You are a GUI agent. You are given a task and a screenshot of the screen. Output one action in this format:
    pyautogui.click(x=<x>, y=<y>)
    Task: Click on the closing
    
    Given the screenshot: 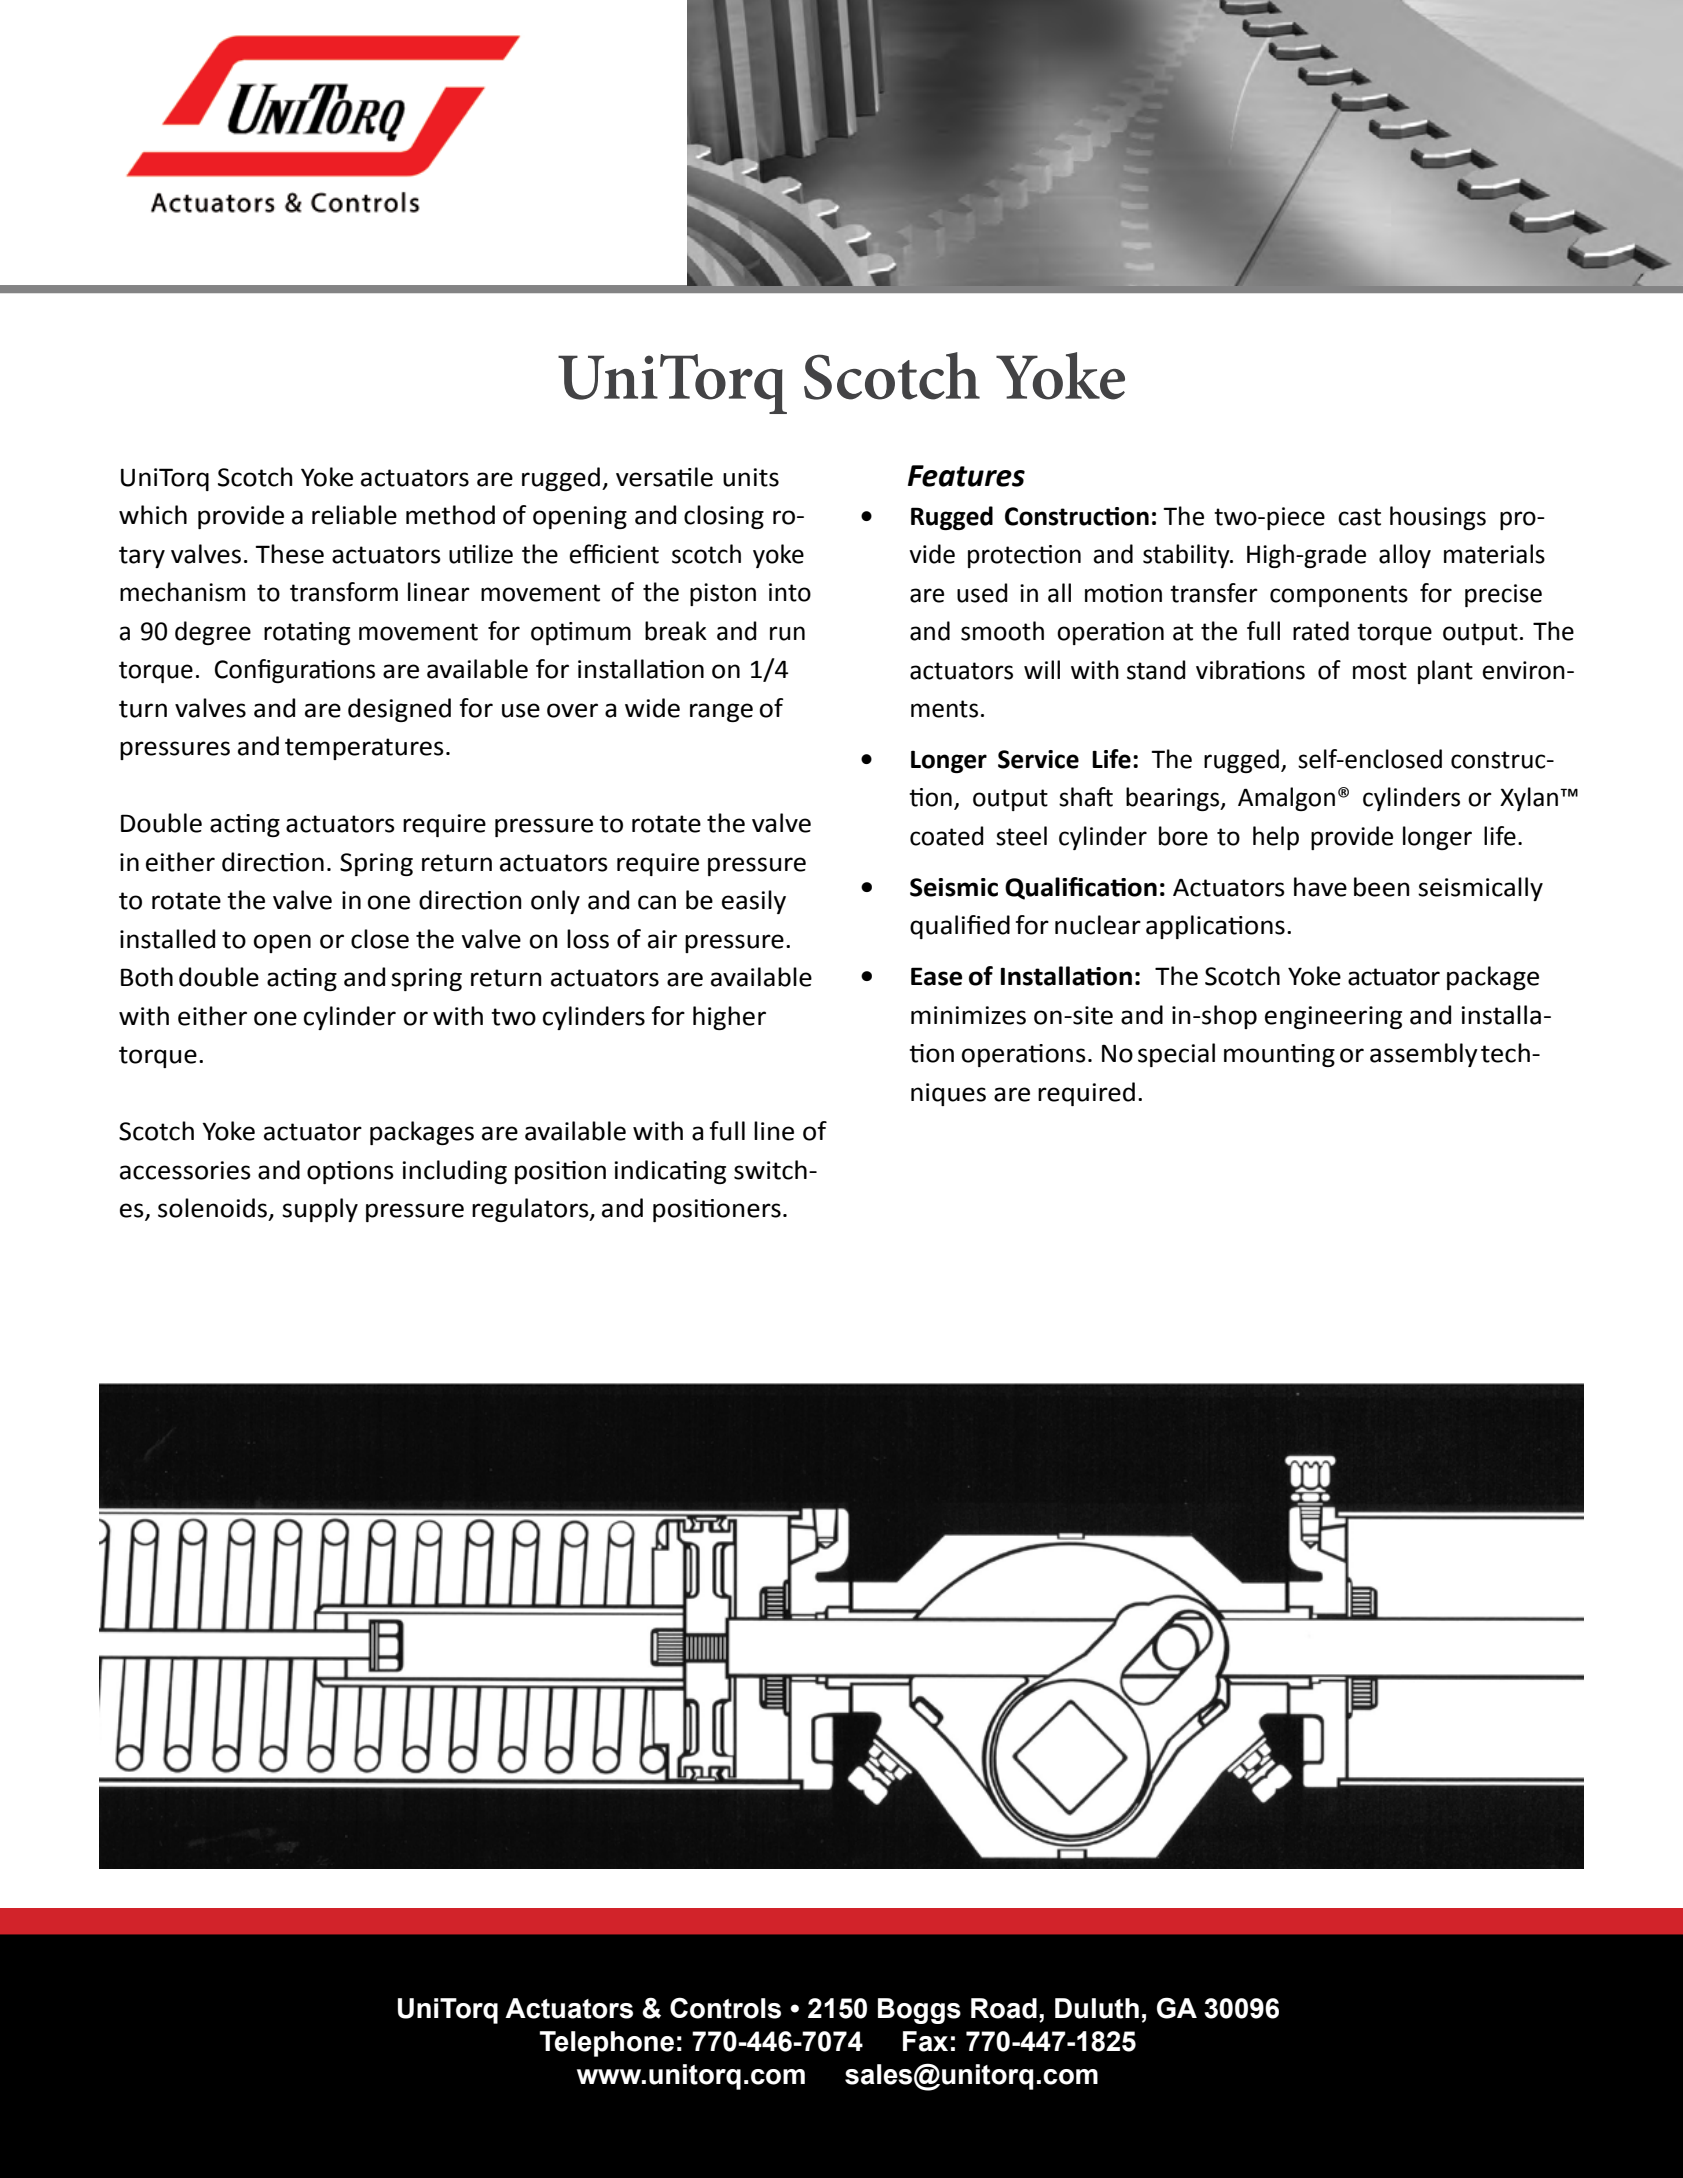 What is the action you would take?
    pyautogui.click(x=724, y=517)
